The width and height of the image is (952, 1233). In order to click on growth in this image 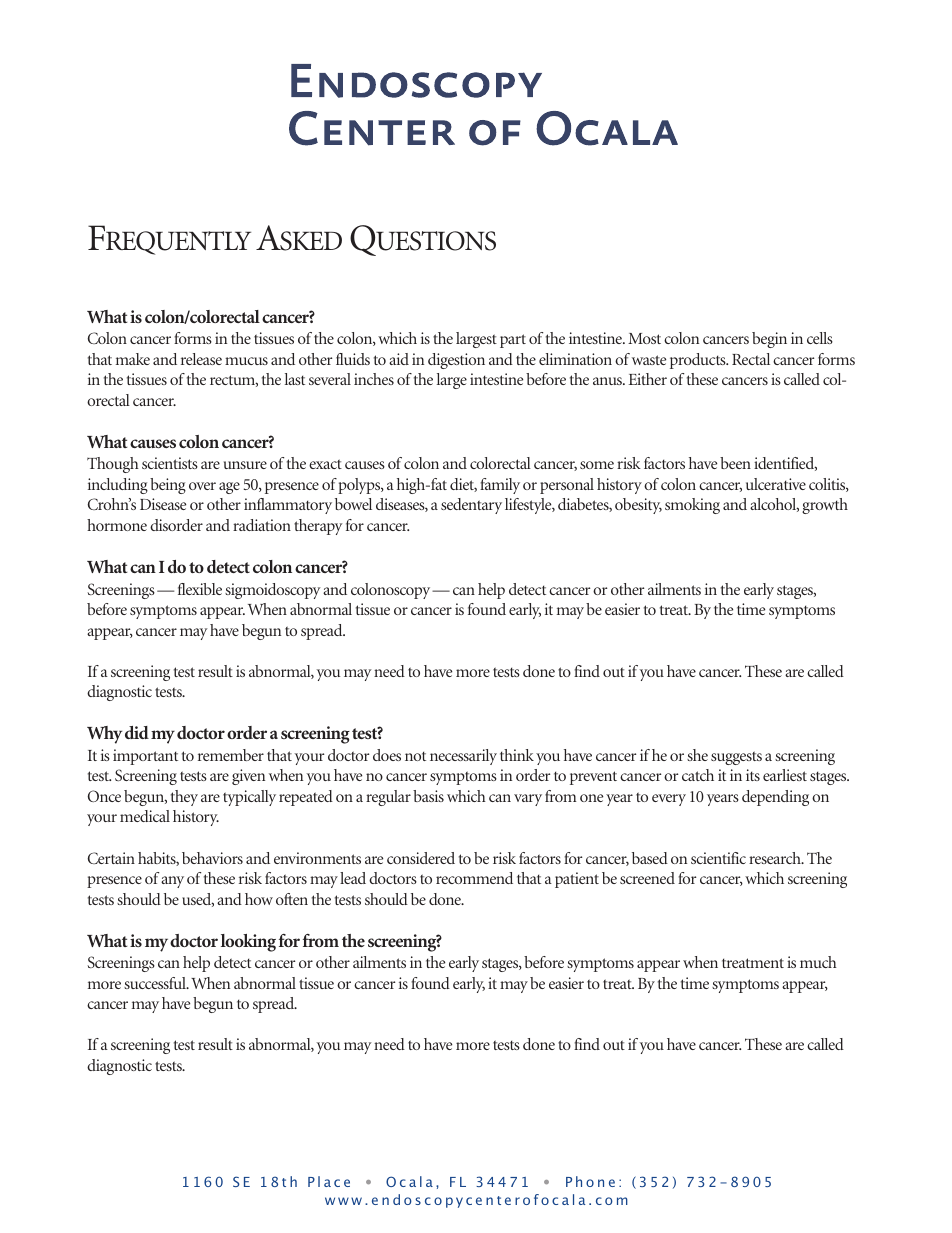, I will do `click(825, 506)`.
